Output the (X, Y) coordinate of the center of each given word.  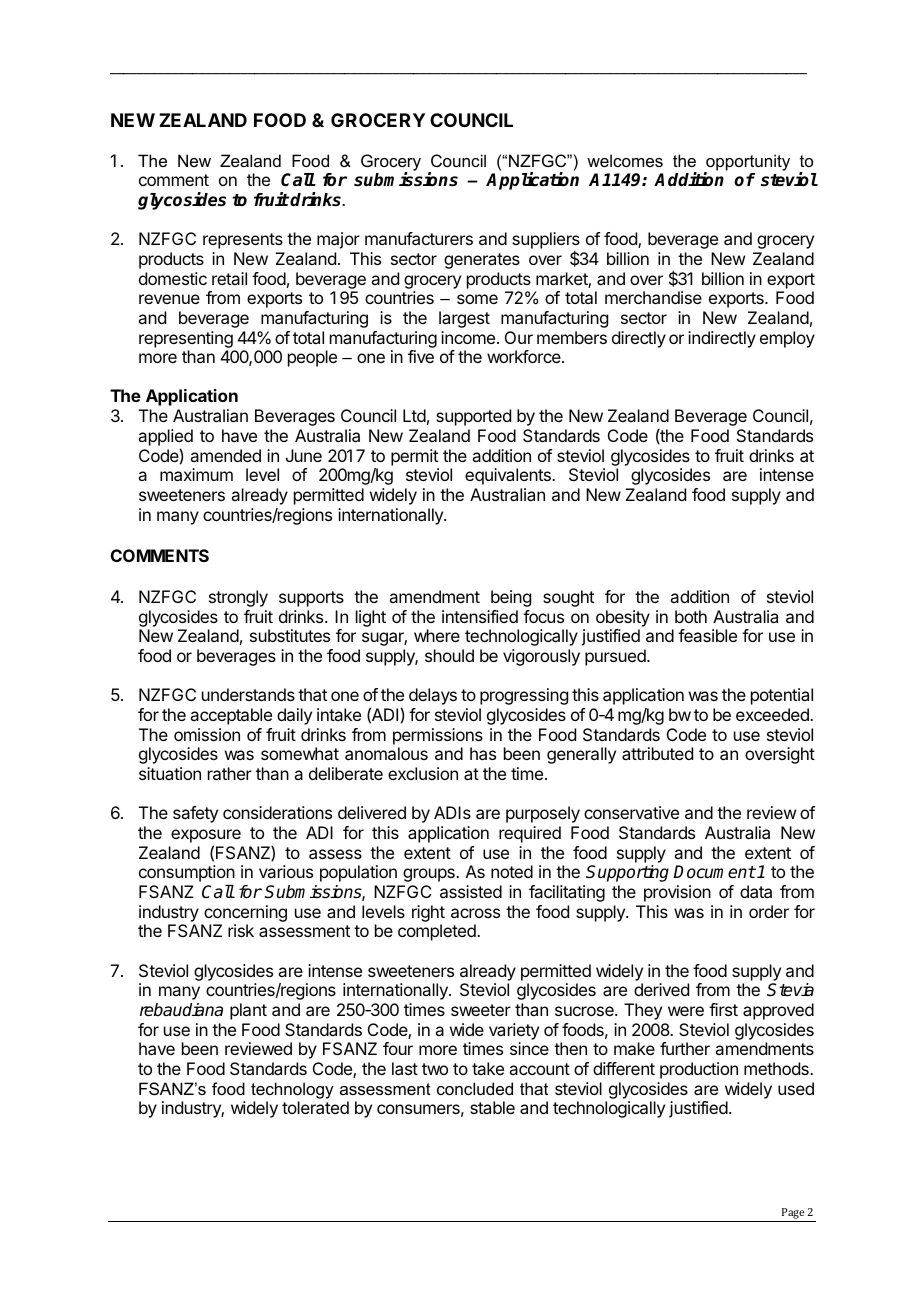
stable (492, 1107)
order (769, 911)
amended (225, 455)
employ (787, 339)
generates (482, 261)
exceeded (773, 714)
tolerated (315, 1107)
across (475, 913)
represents (243, 241)
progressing (524, 696)
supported (473, 417)
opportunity (747, 163)
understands (248, 694)
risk (241, 930)
